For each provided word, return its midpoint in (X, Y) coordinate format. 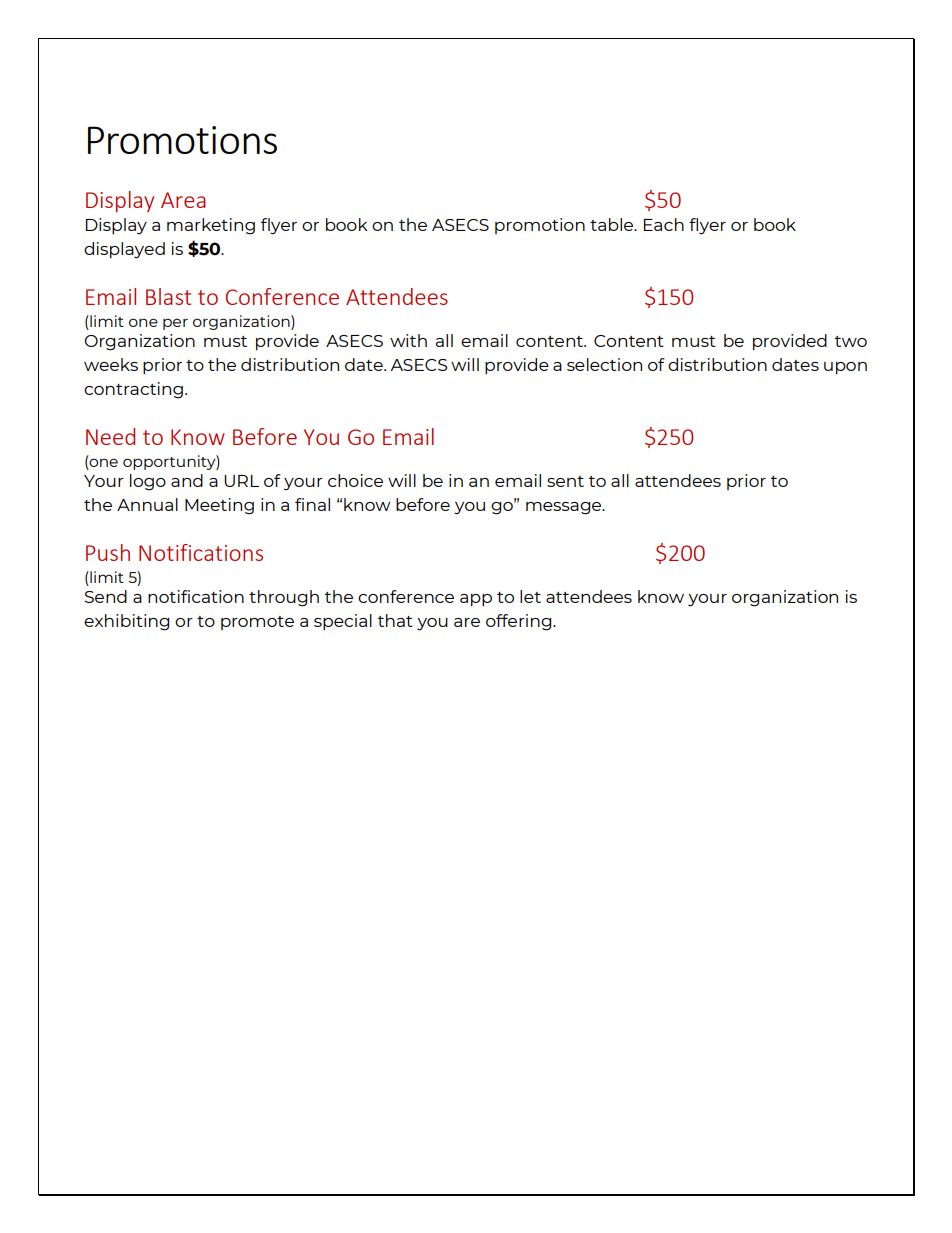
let (530, 596)
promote (257, 623)
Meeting (219, 506)
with (408, 340)
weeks (111, 364)
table (613, 224)
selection (604, 364)
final (312, 504)
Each (664, 224)
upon (845, 368)
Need (110, 436)
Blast (168, 296)
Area (183, 200)
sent (565, 481)
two (851, 341)
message (565, 508)
